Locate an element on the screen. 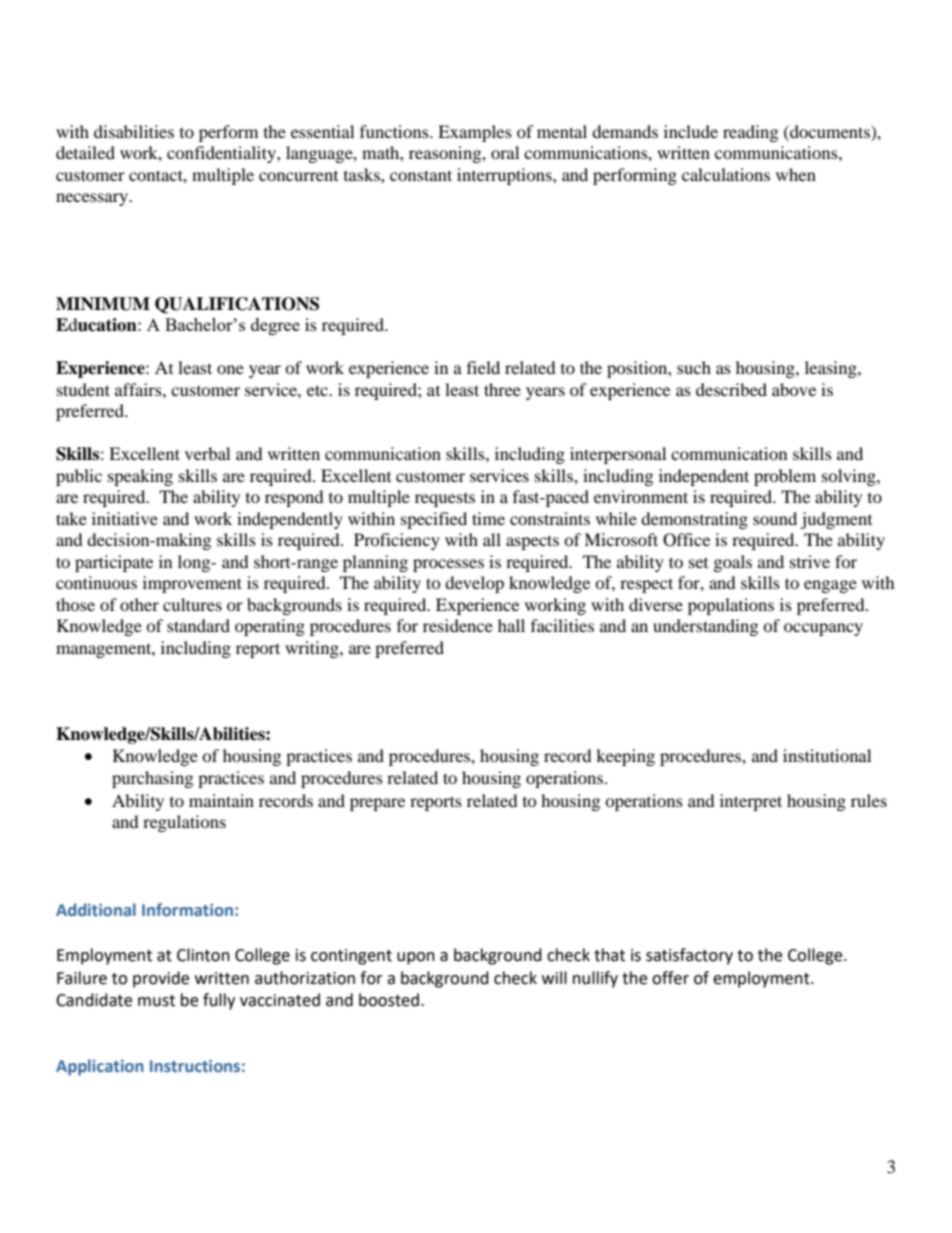  oral is located at coordinates (505, 152).
